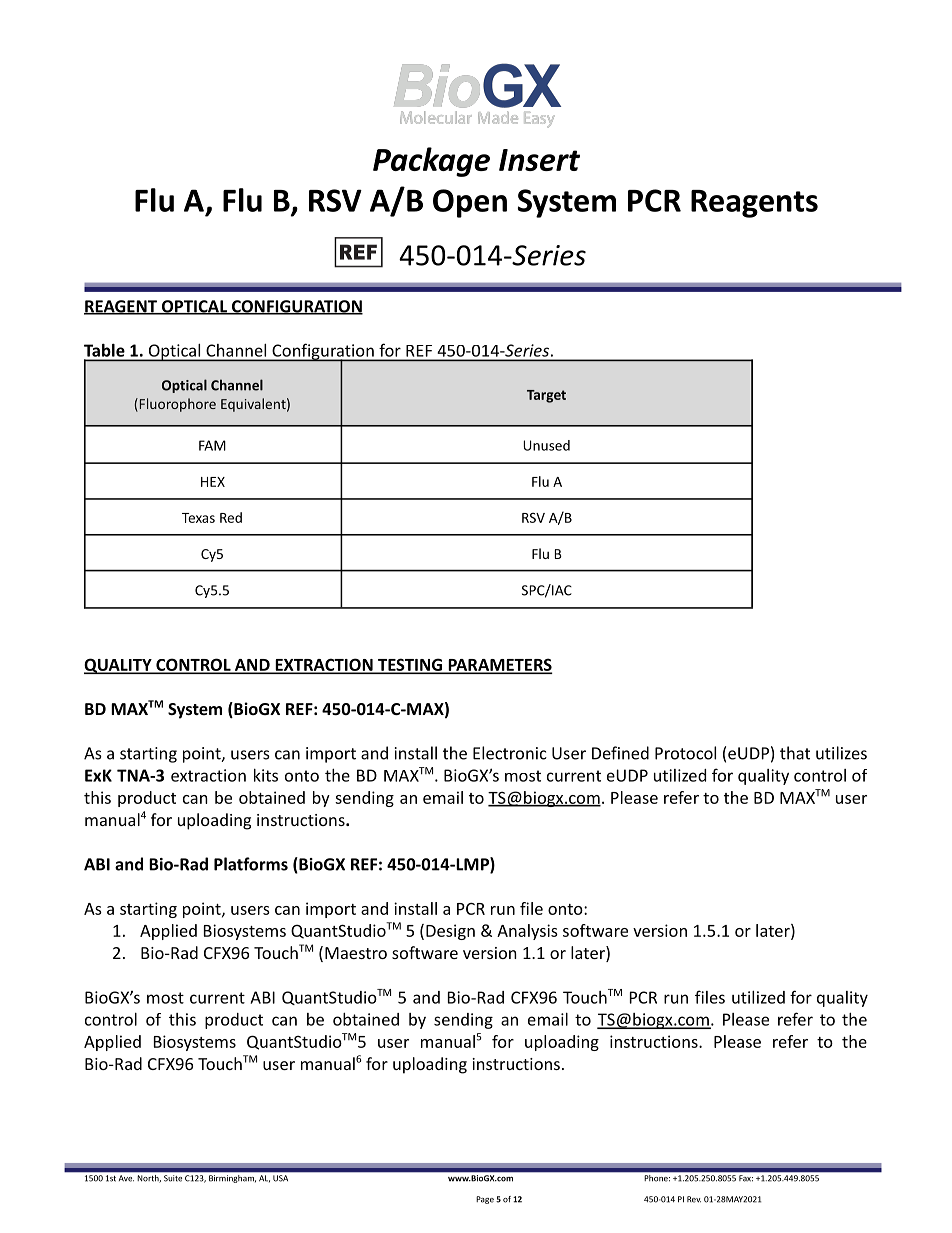 The height and width of the screenshot is (1233, 952). Describe the element at coordinates (251, 864) in the screenshot. I see `Platforms` at that location.
